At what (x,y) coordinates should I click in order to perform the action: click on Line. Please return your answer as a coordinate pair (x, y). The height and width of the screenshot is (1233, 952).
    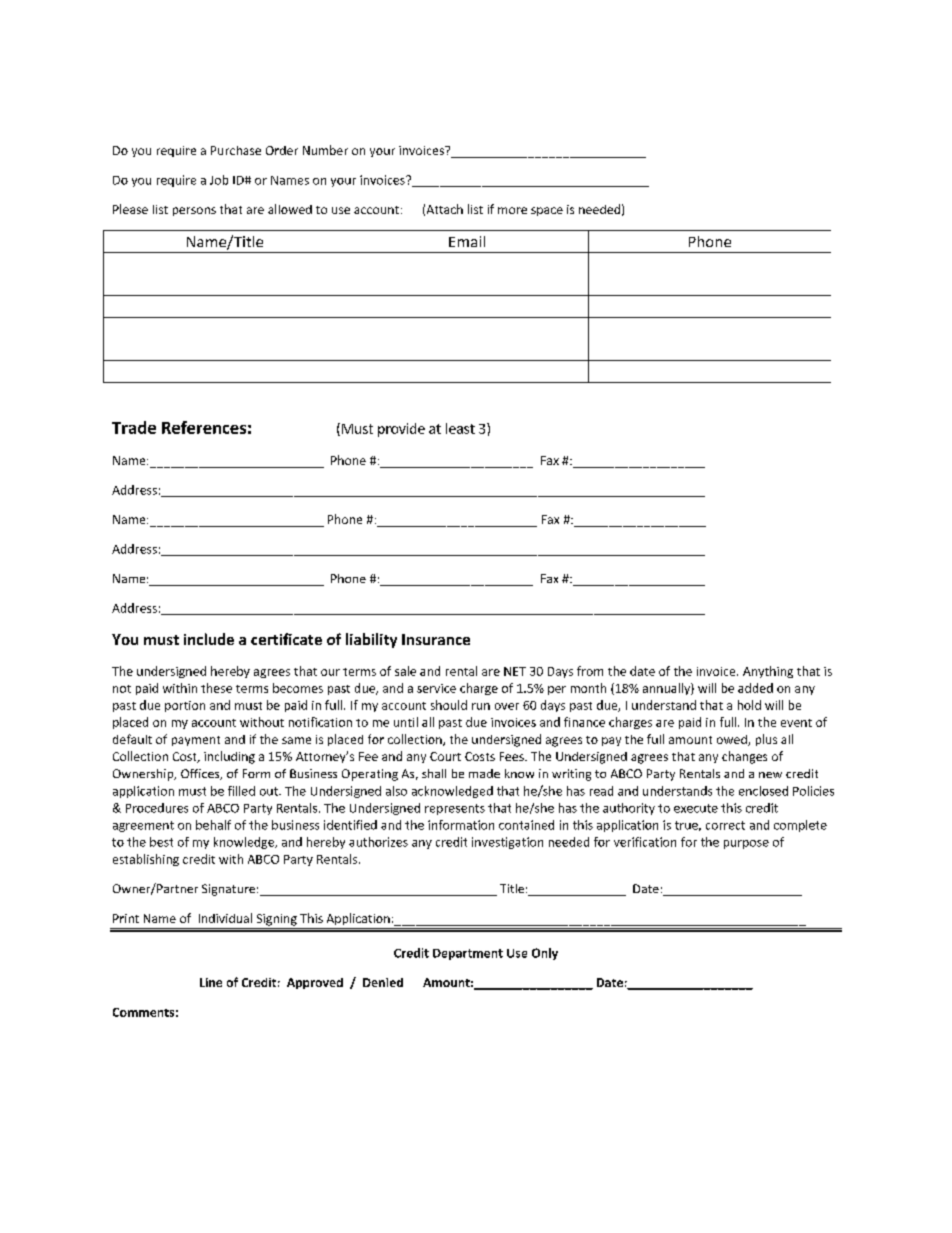
    Looking at the image, I should click on (211, 982).
